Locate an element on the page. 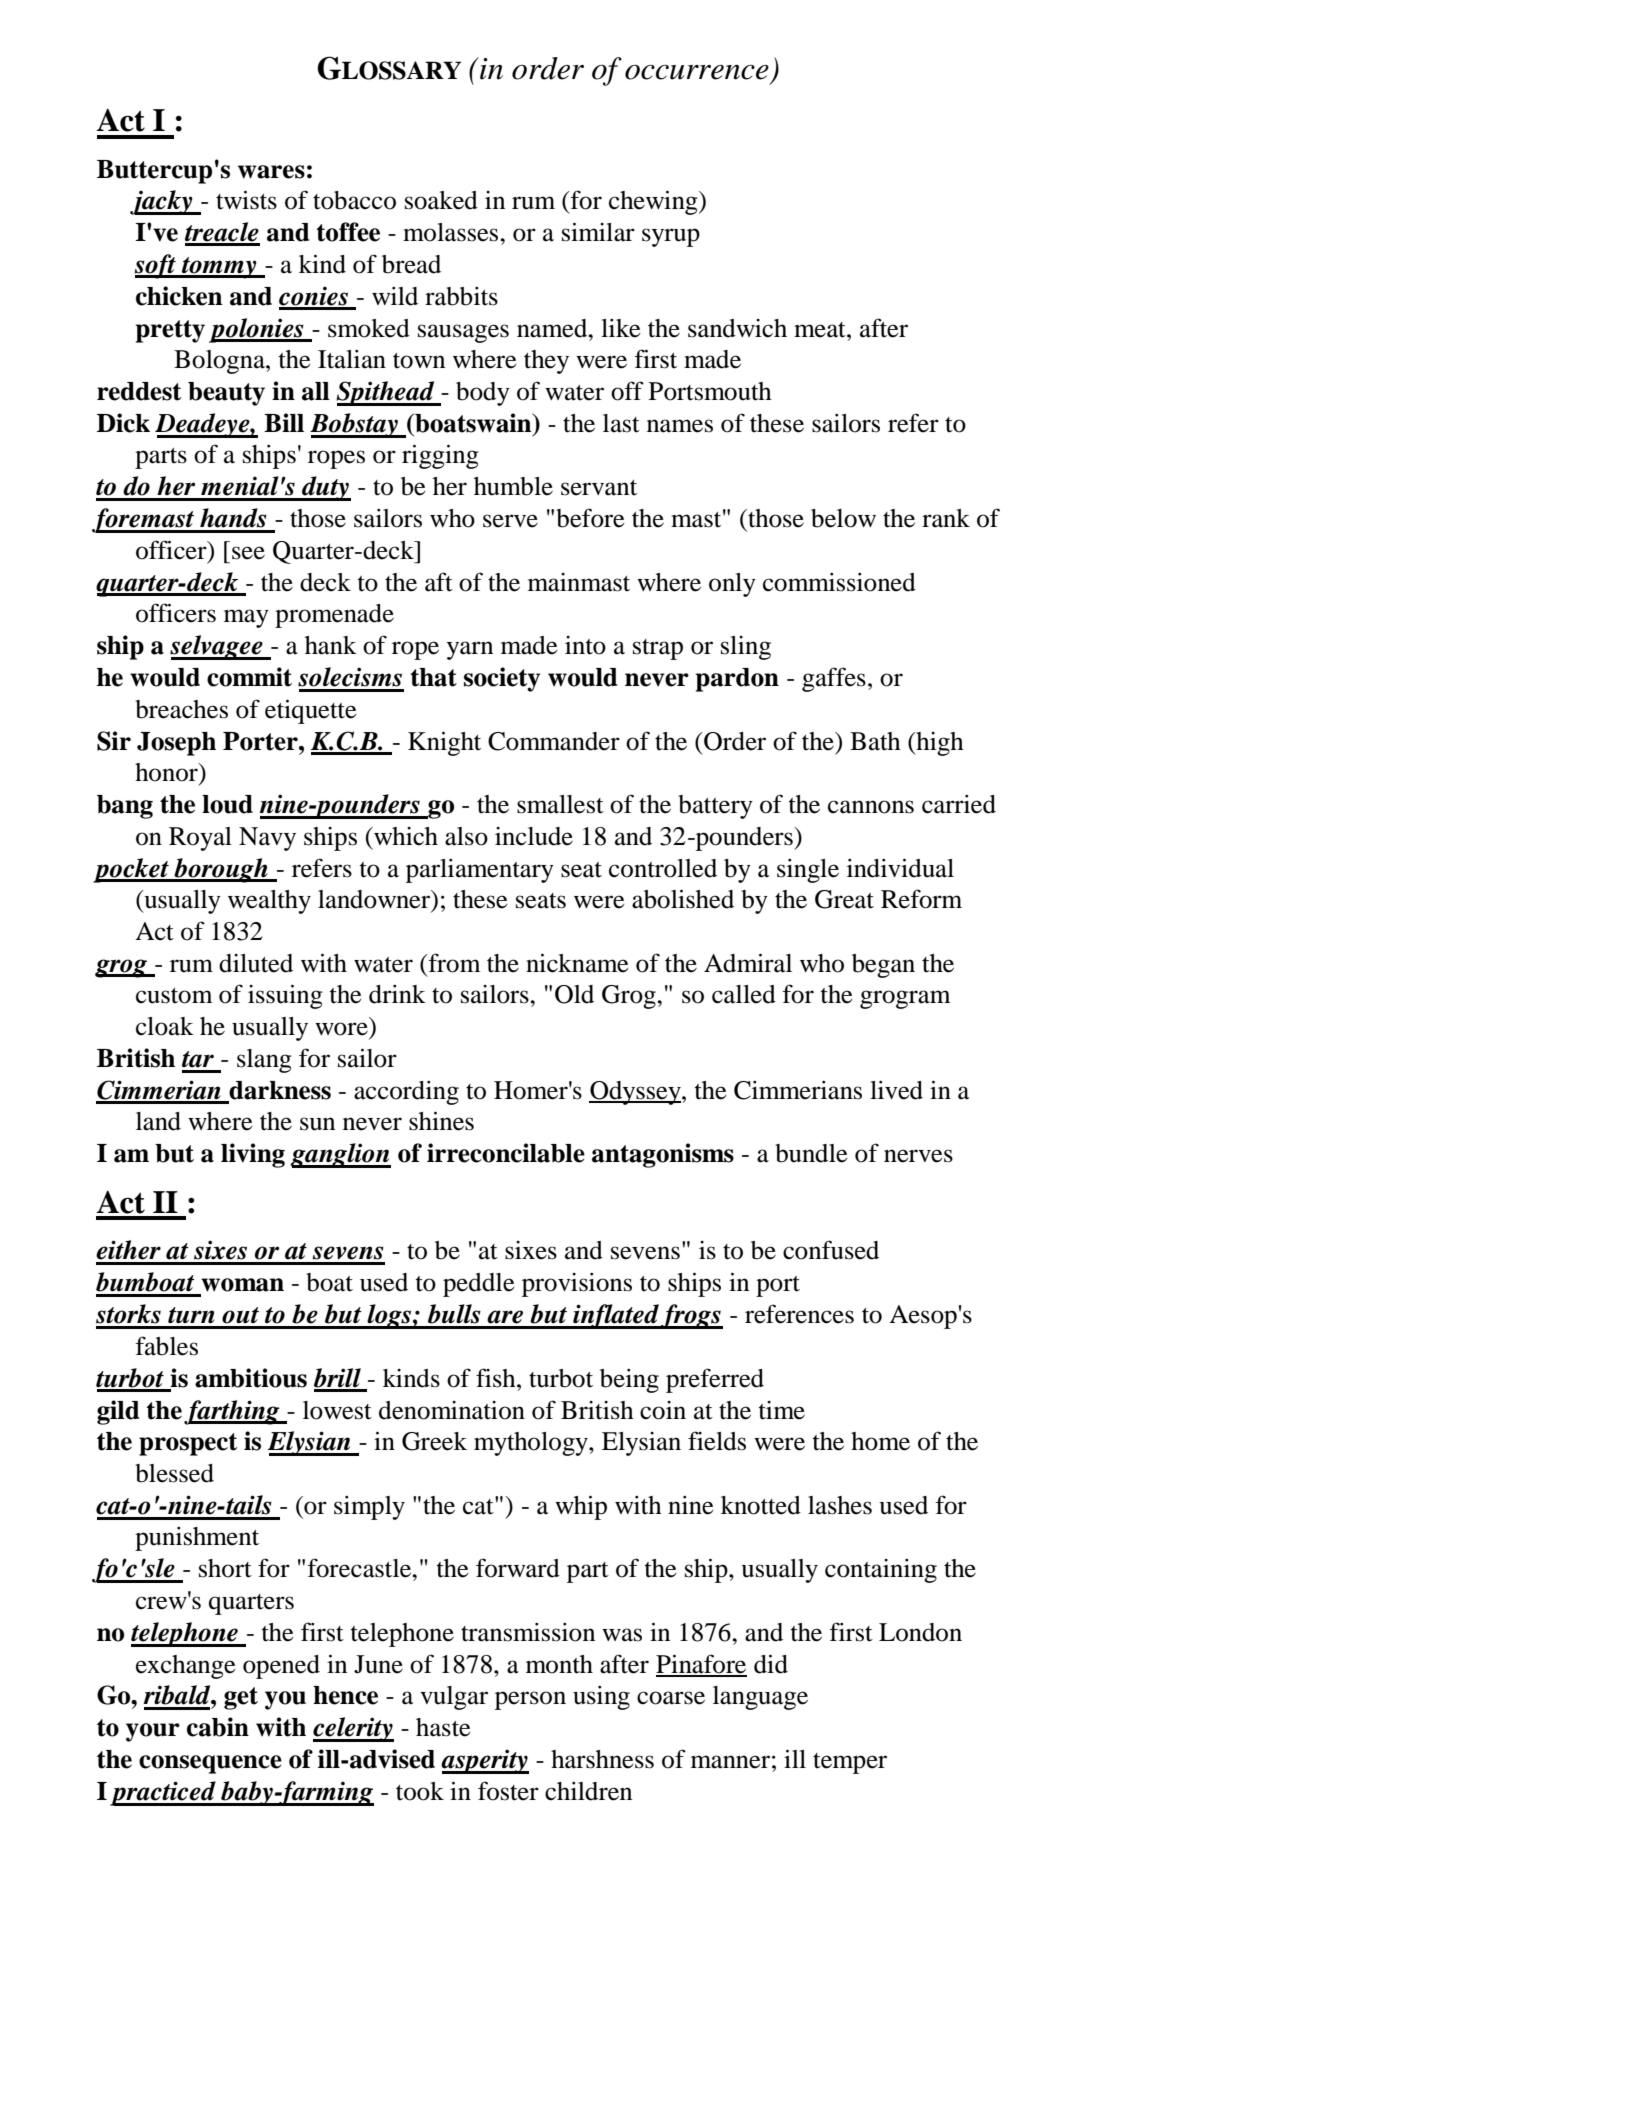 The width and height of the image is (1644, 2127). fables is located at coordinates (166, 1346).
